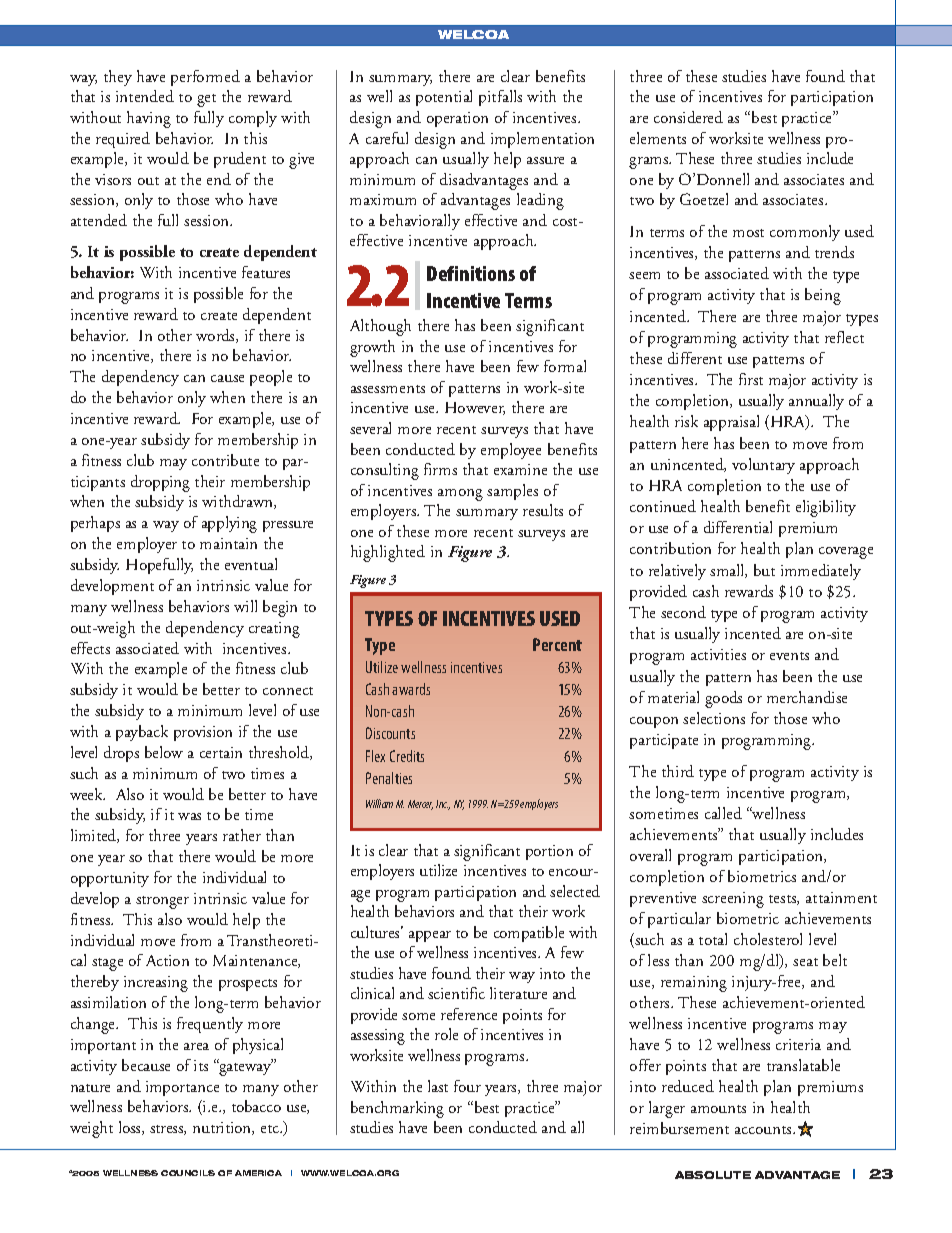 This screenshot has width=952, height=1233. Describe the element at coordinates (718, 654) in the screenshot. I see `activities` at that location.
